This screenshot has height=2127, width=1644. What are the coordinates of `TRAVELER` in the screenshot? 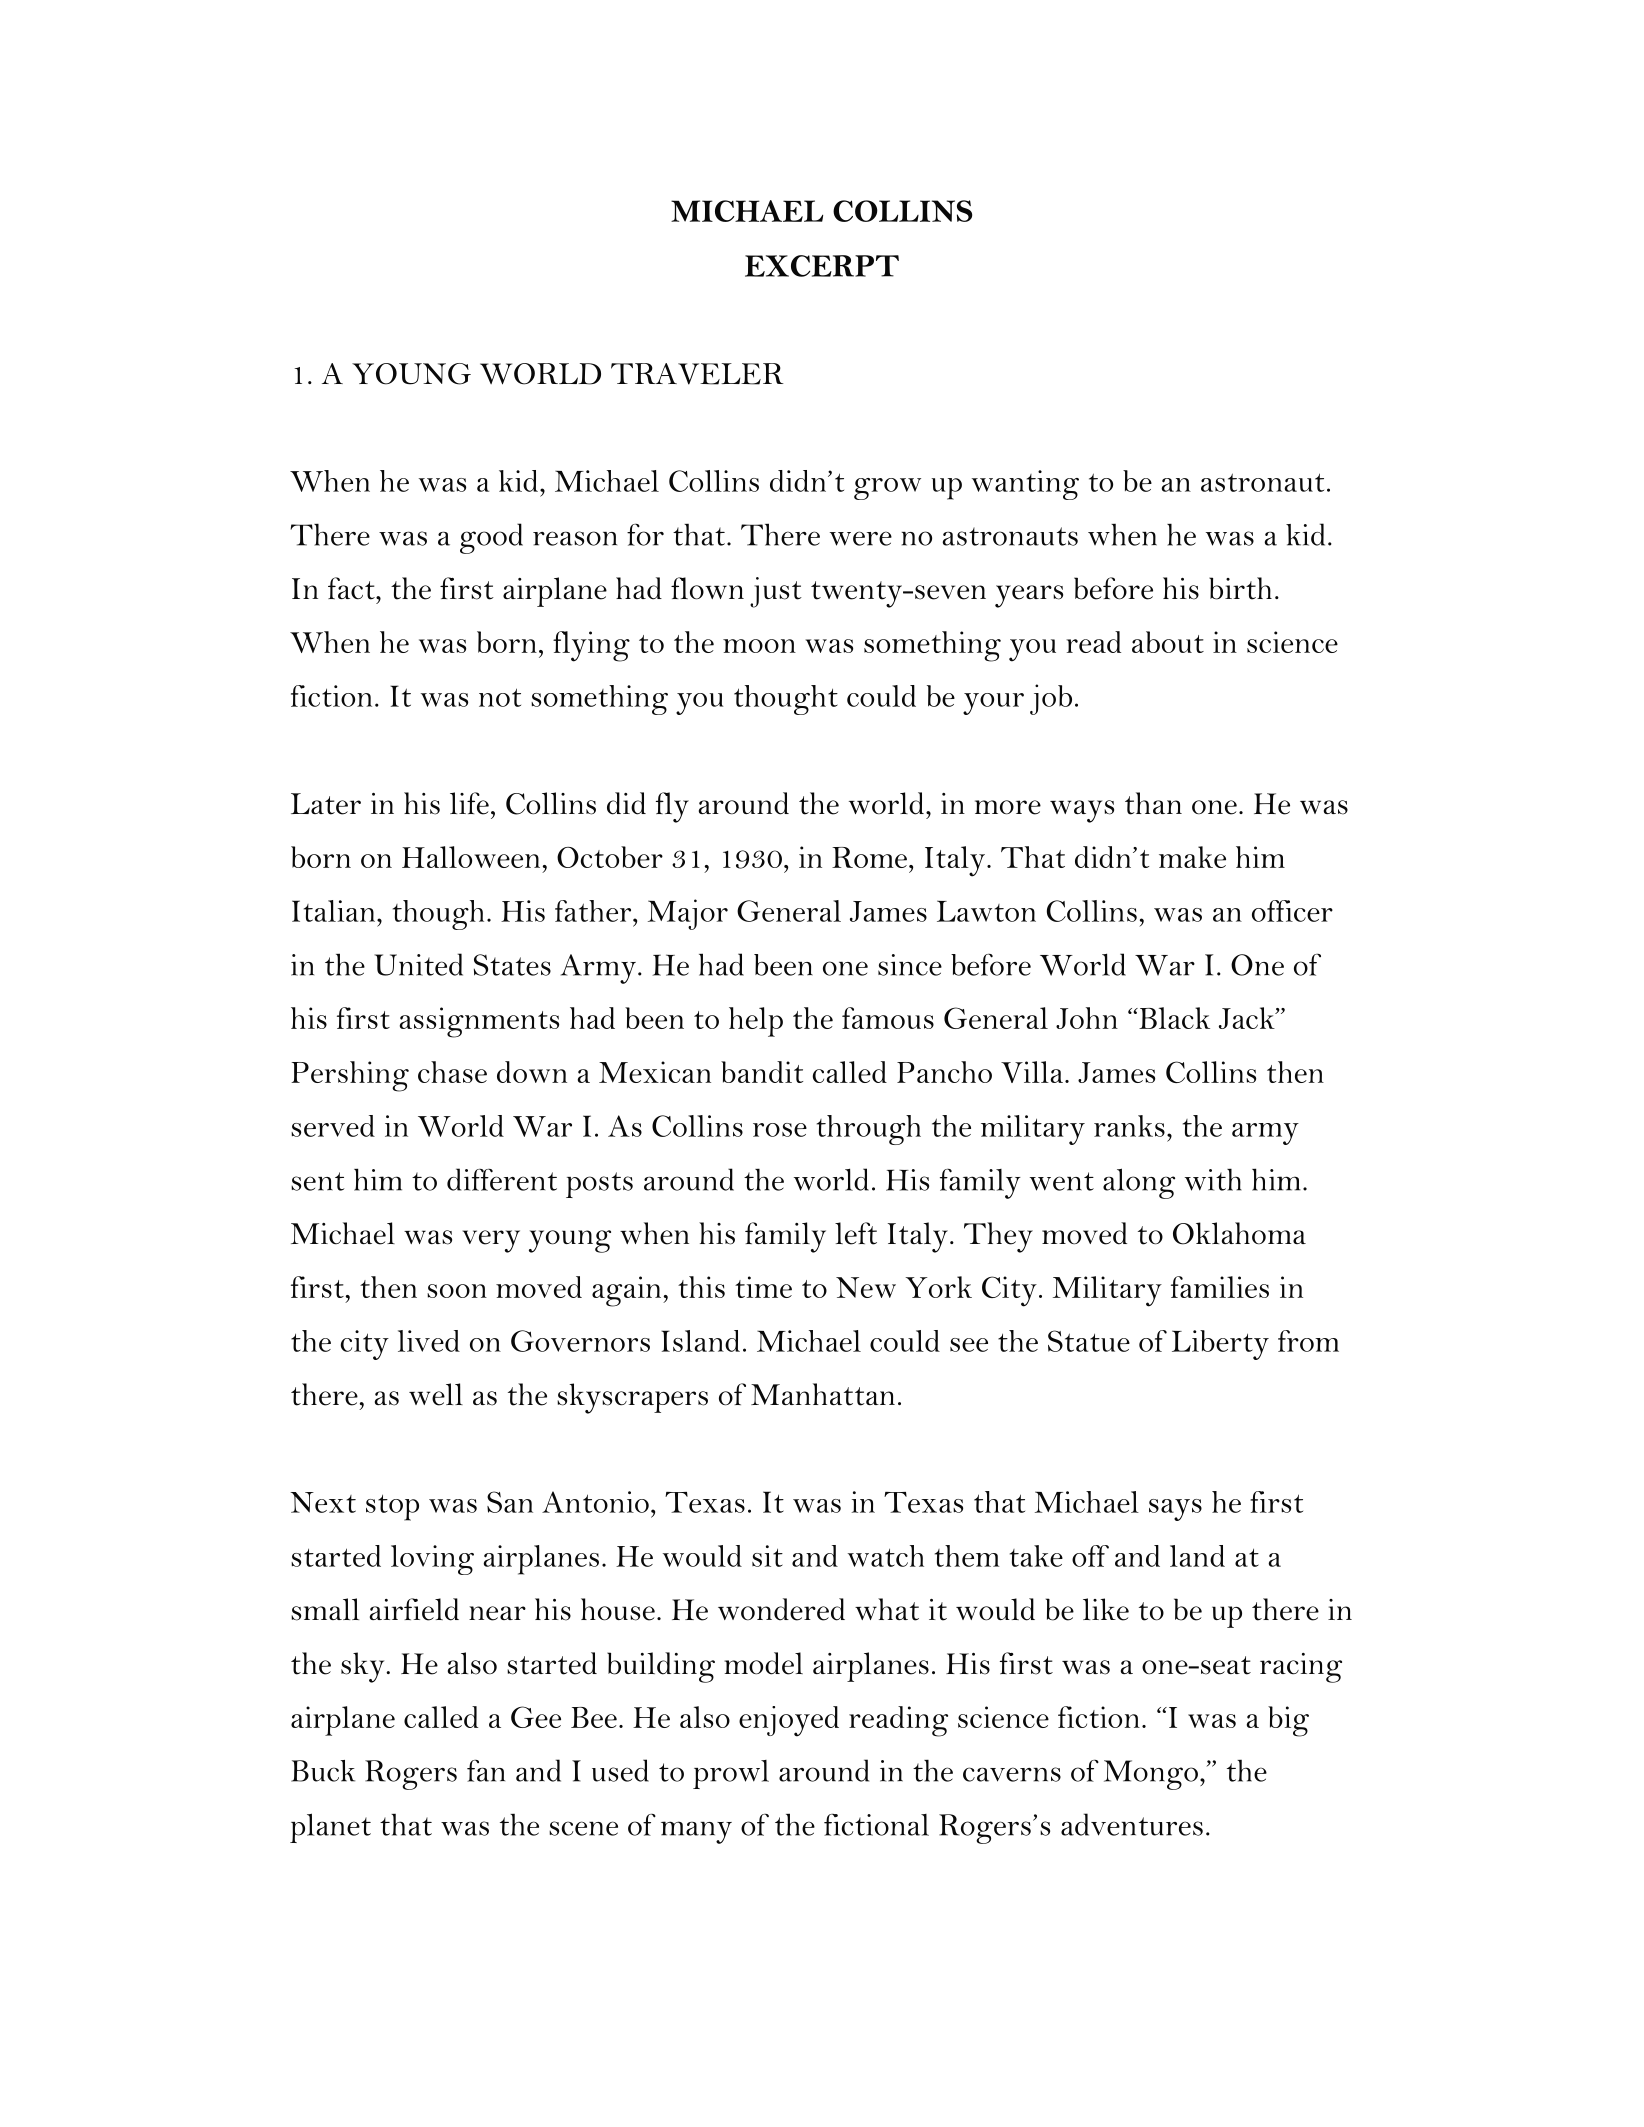 It's located at (697, 374).
